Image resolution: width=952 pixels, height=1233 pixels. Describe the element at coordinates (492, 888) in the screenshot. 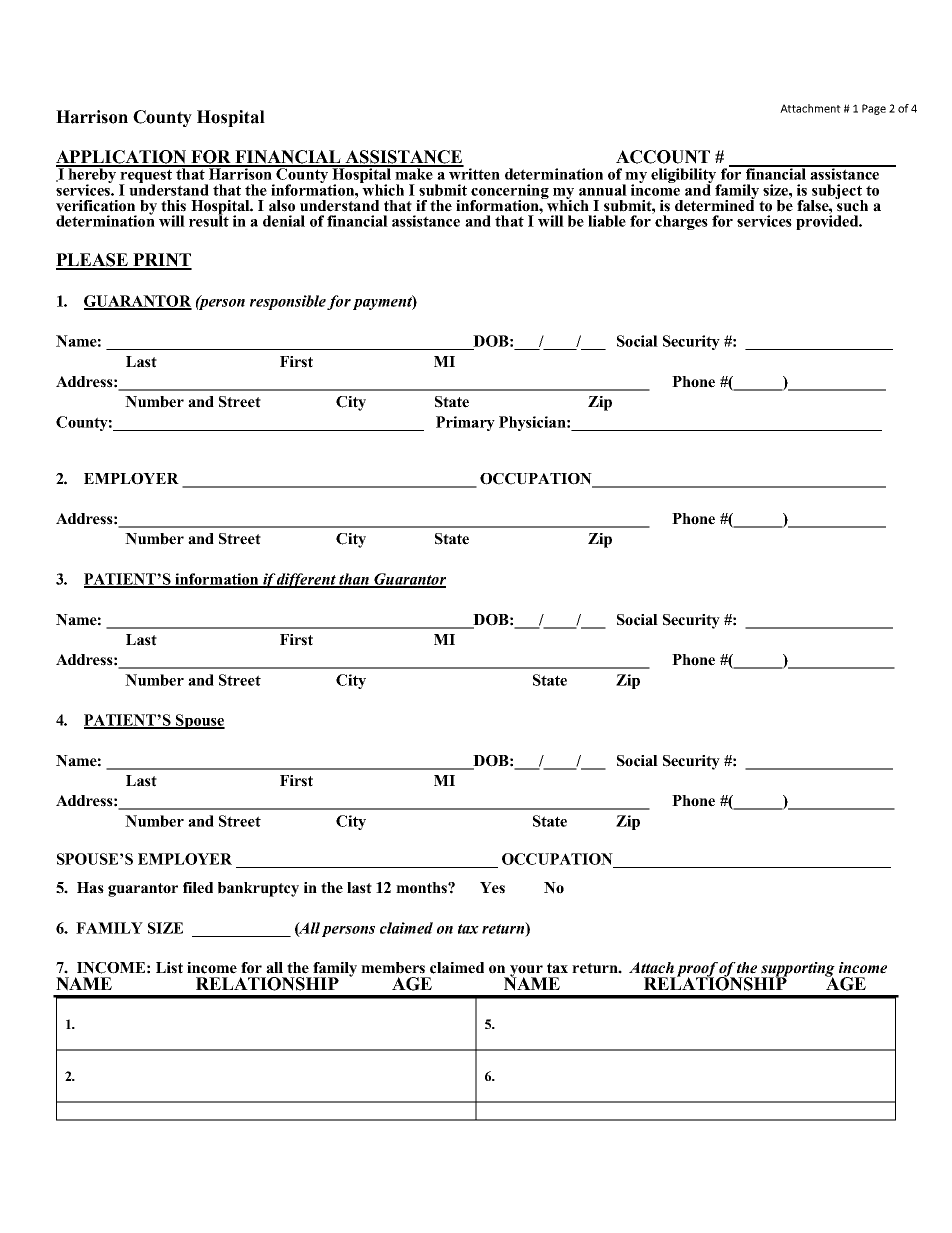

I see `Yes` at that location.
